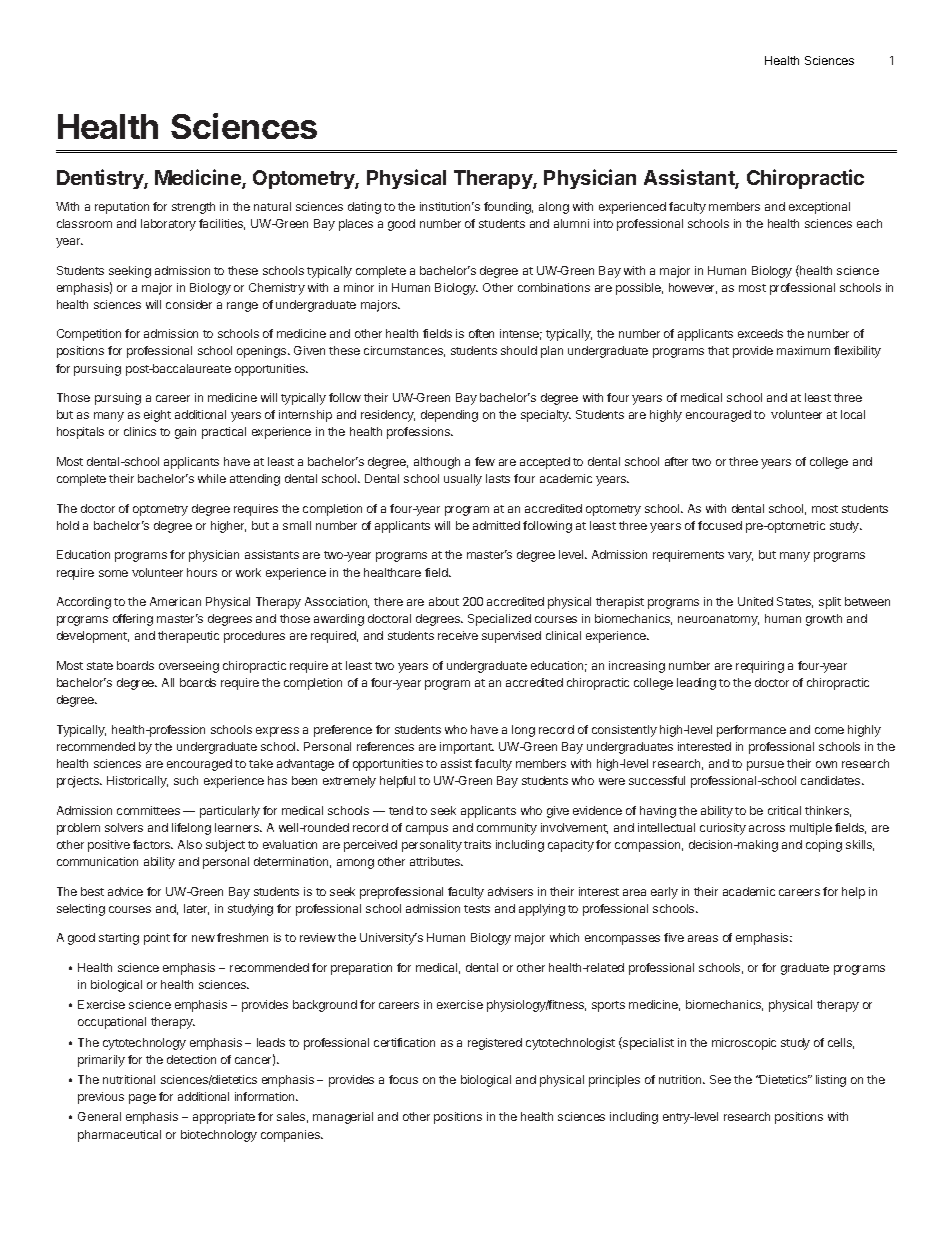 This image has width=952, height=1233. I want to click on critical, so click(784, 810).
